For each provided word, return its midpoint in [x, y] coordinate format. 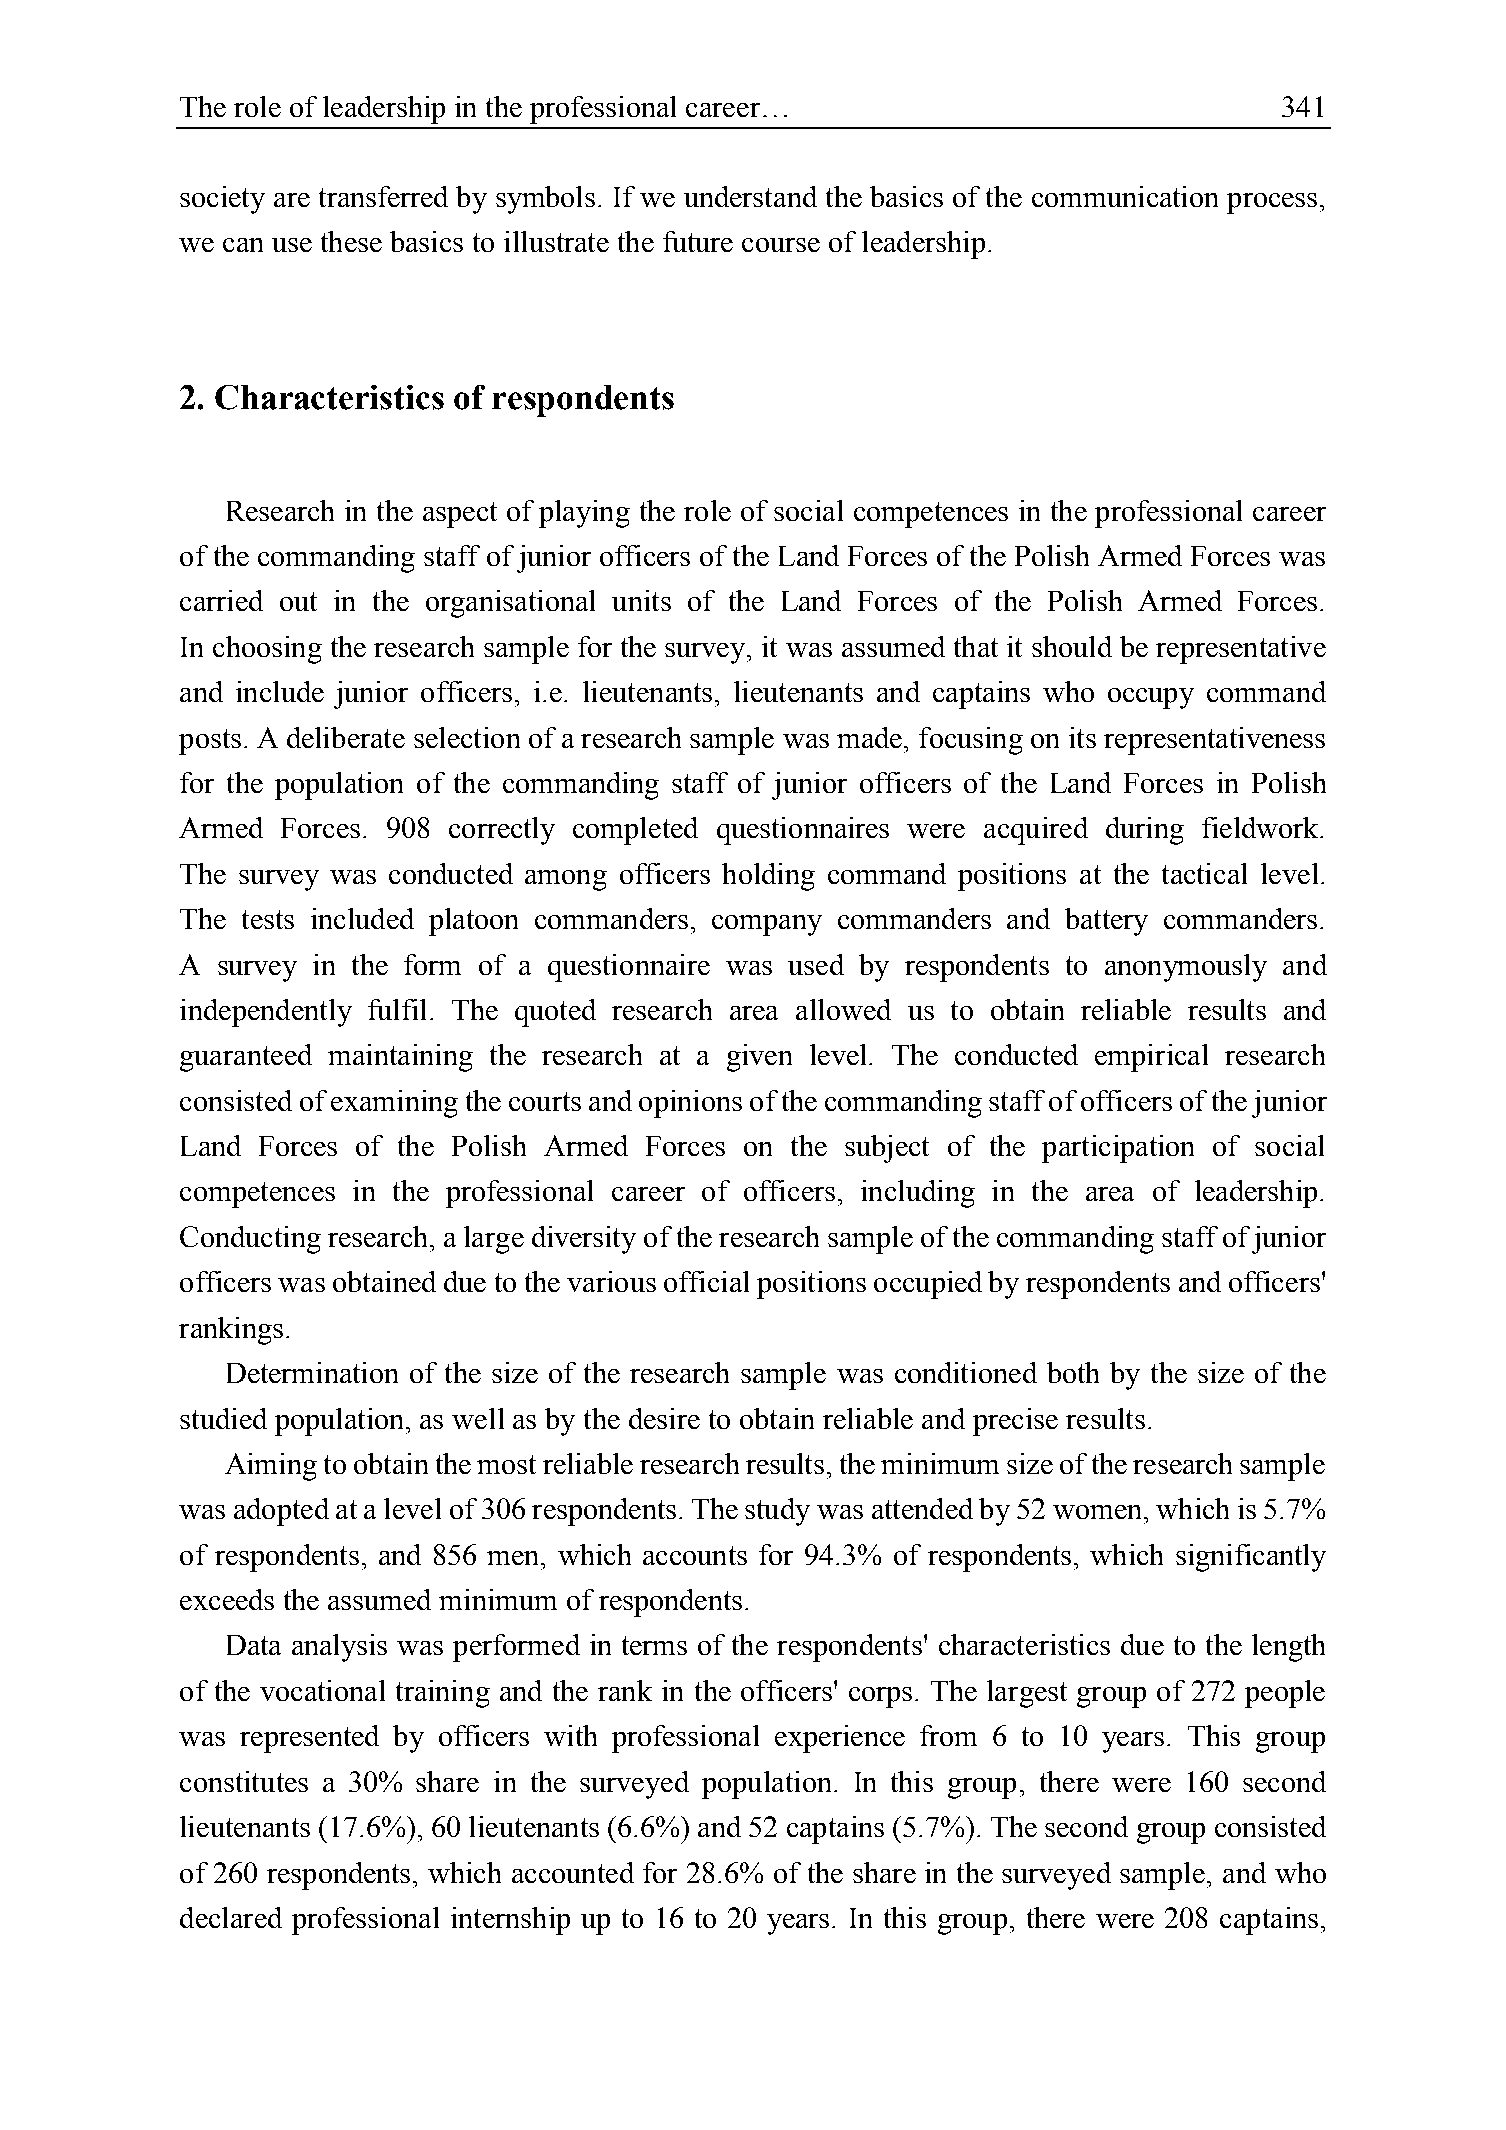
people [1285, 1694]
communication [1125, 196]
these [351, 241]
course [781, 245]
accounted [573, 1872]
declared [231, 1917]
